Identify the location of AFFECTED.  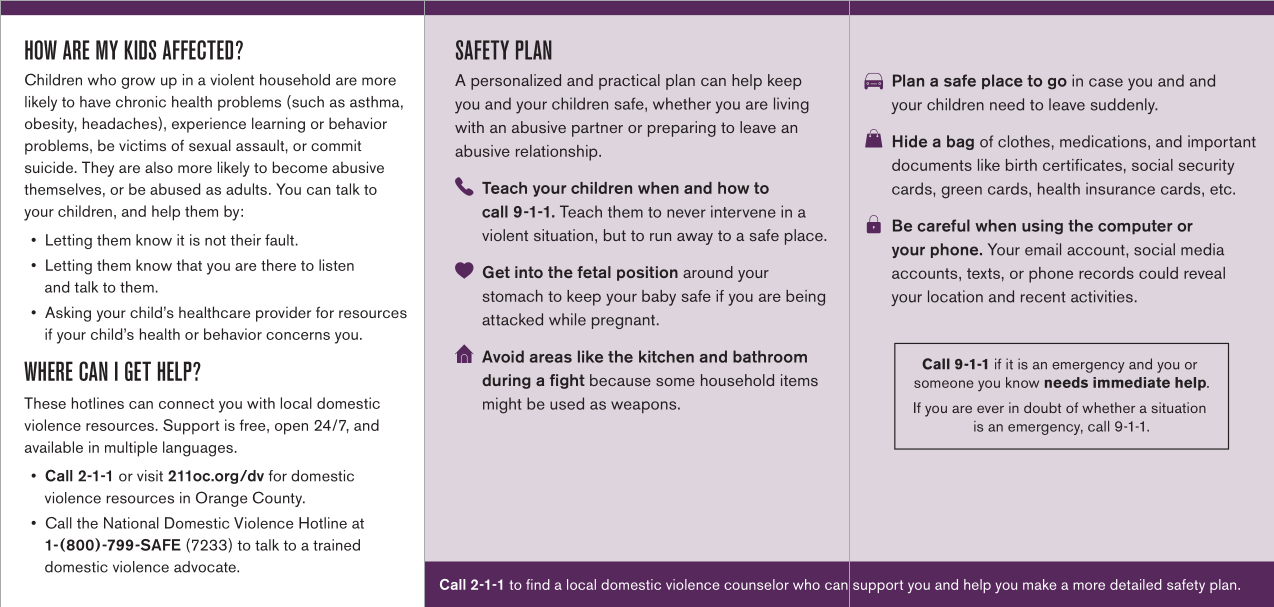
(198, 50).
